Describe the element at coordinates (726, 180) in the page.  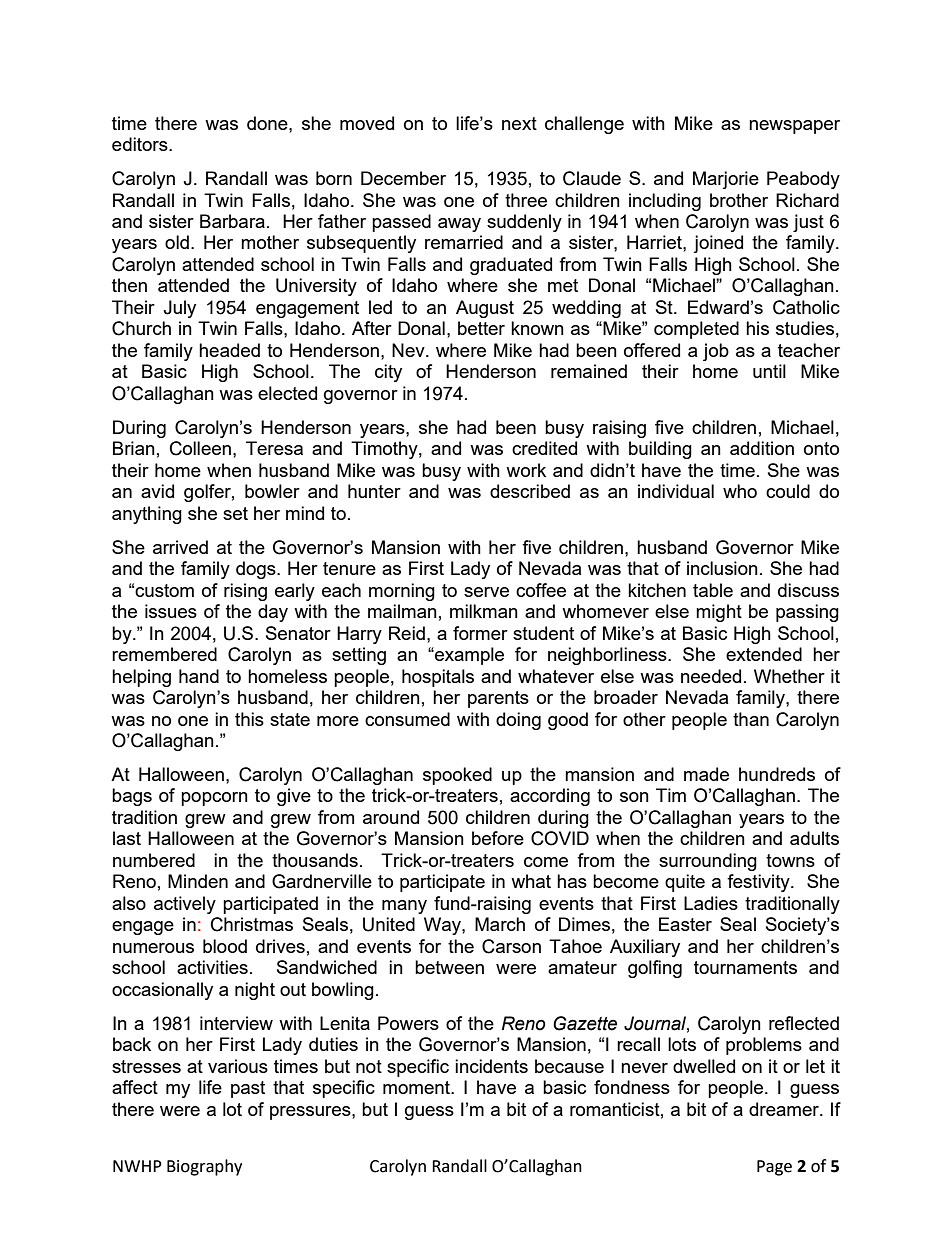
I see `Marjorie` at that location.
